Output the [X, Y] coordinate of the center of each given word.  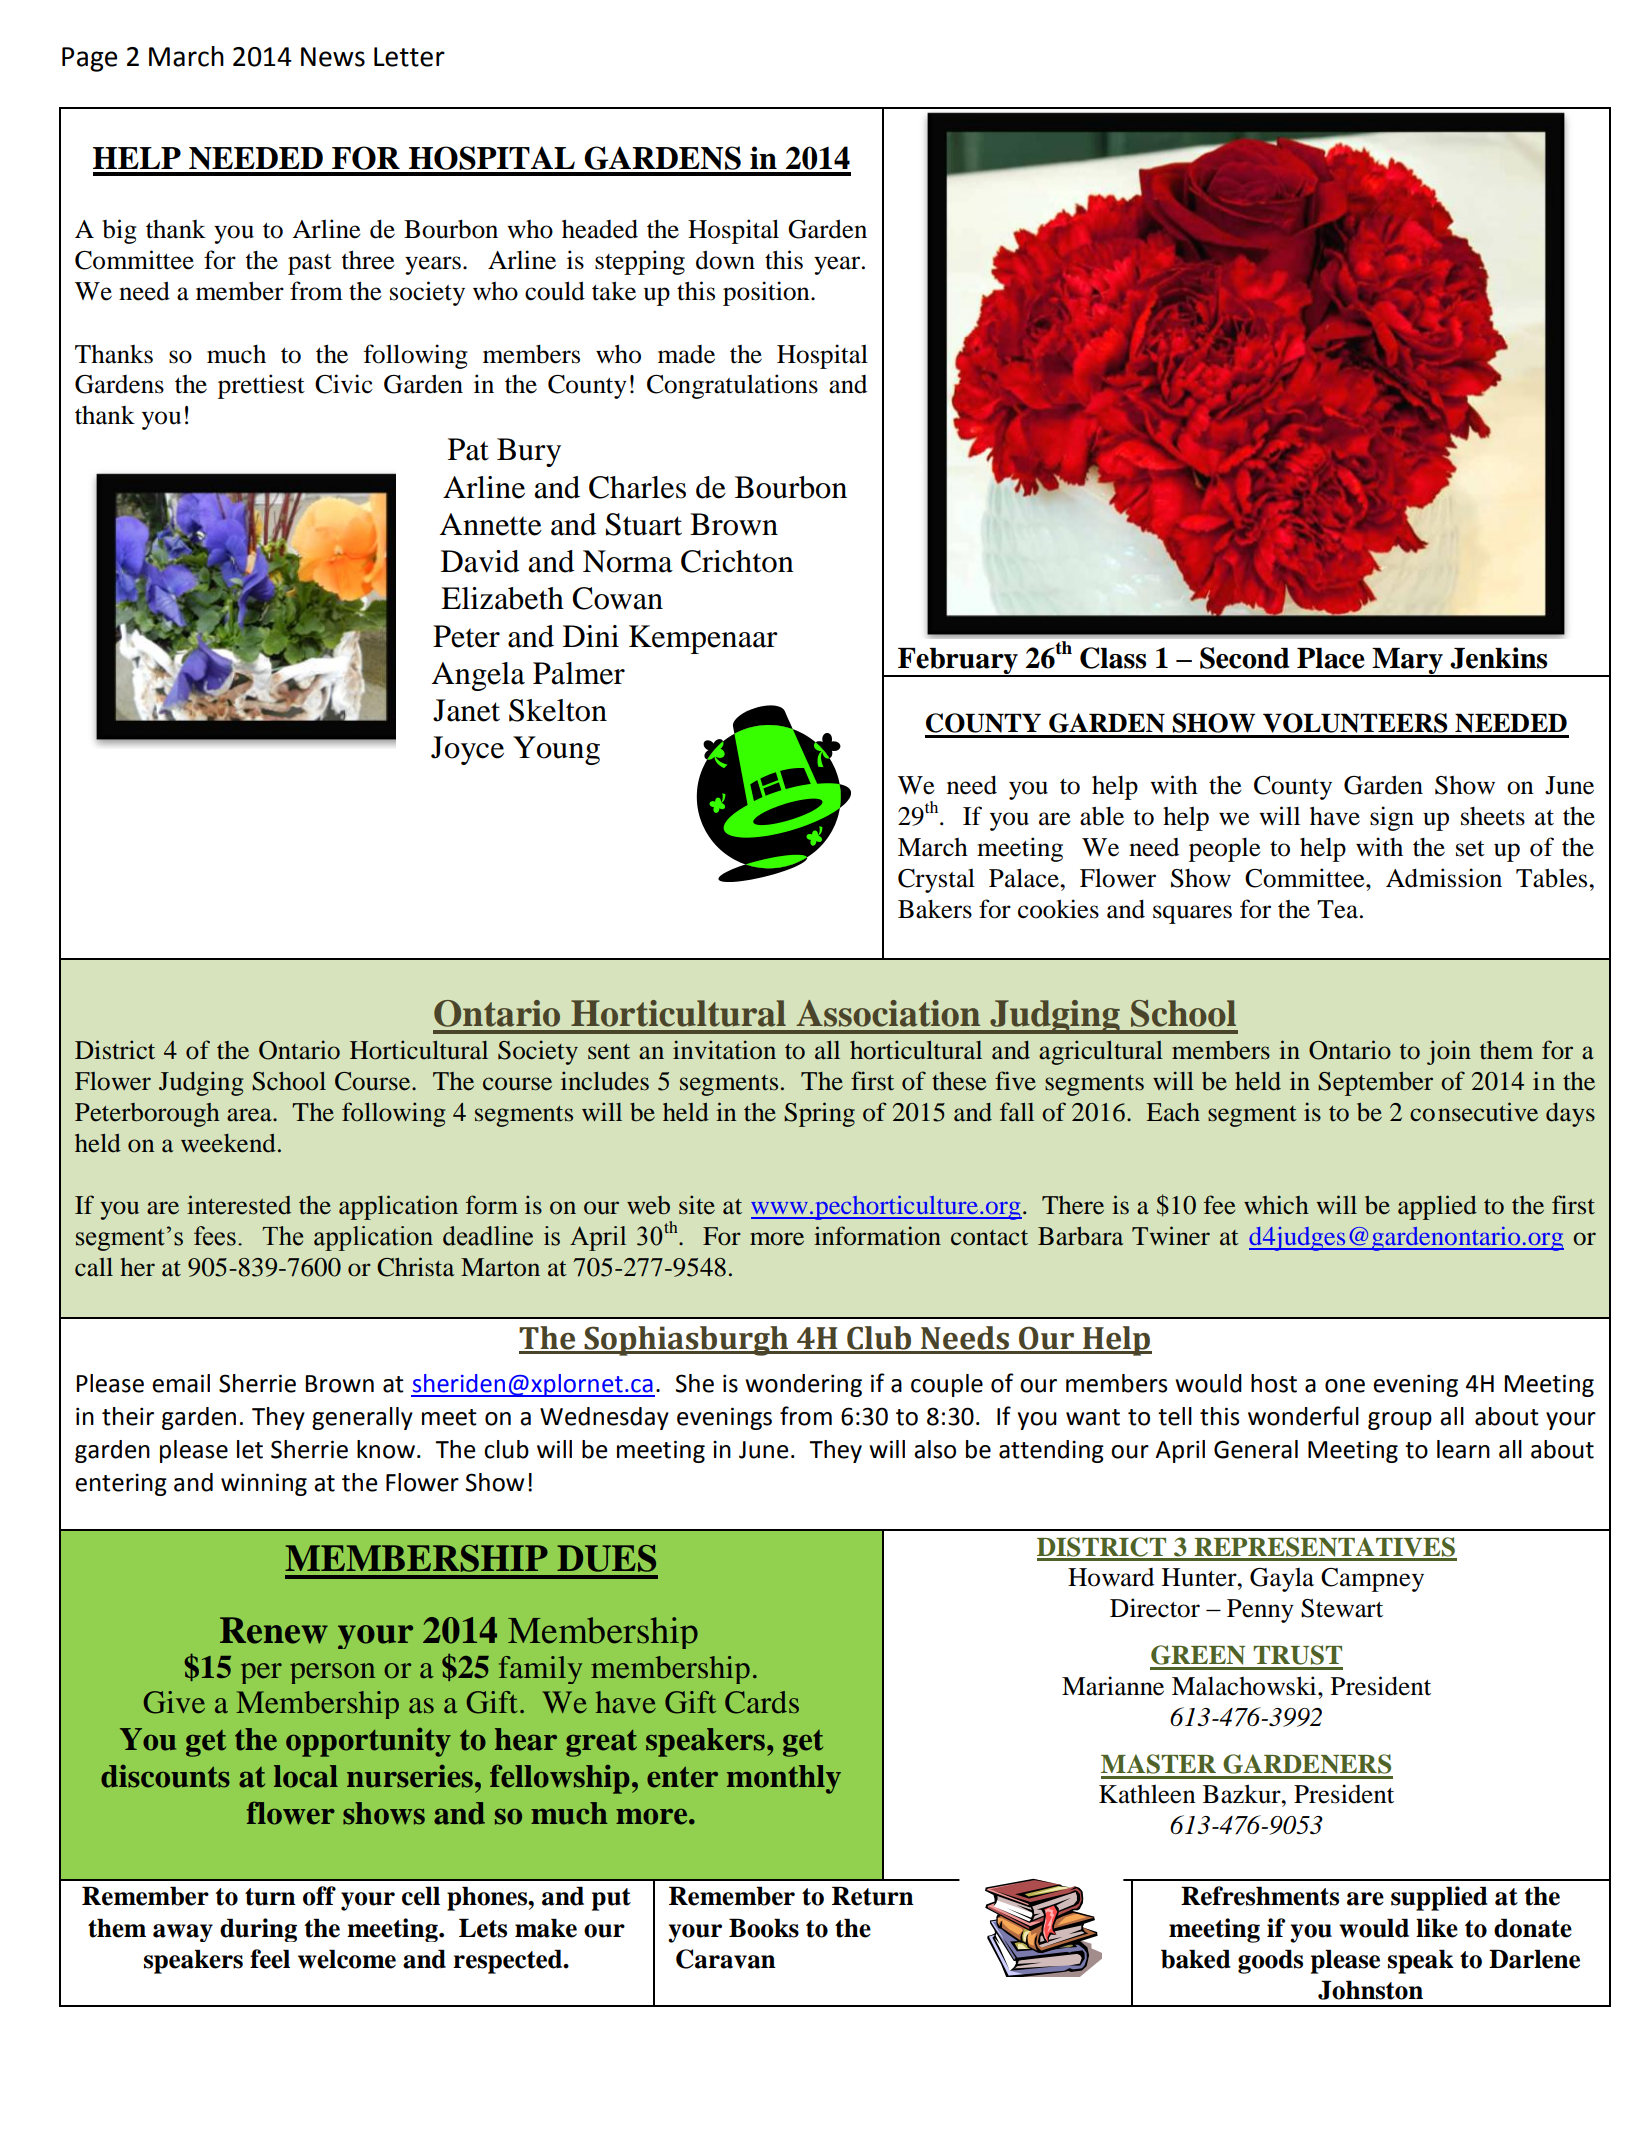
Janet [466, 710]
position [767, 293]
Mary [1407, 662]
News [333, 57]
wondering [803, 1385]
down [725, 260]
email [181, 1383]
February [958, 662]
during [258, 1930]
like [1437, 1928]
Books [764, 1928]
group [1400, 1421]
